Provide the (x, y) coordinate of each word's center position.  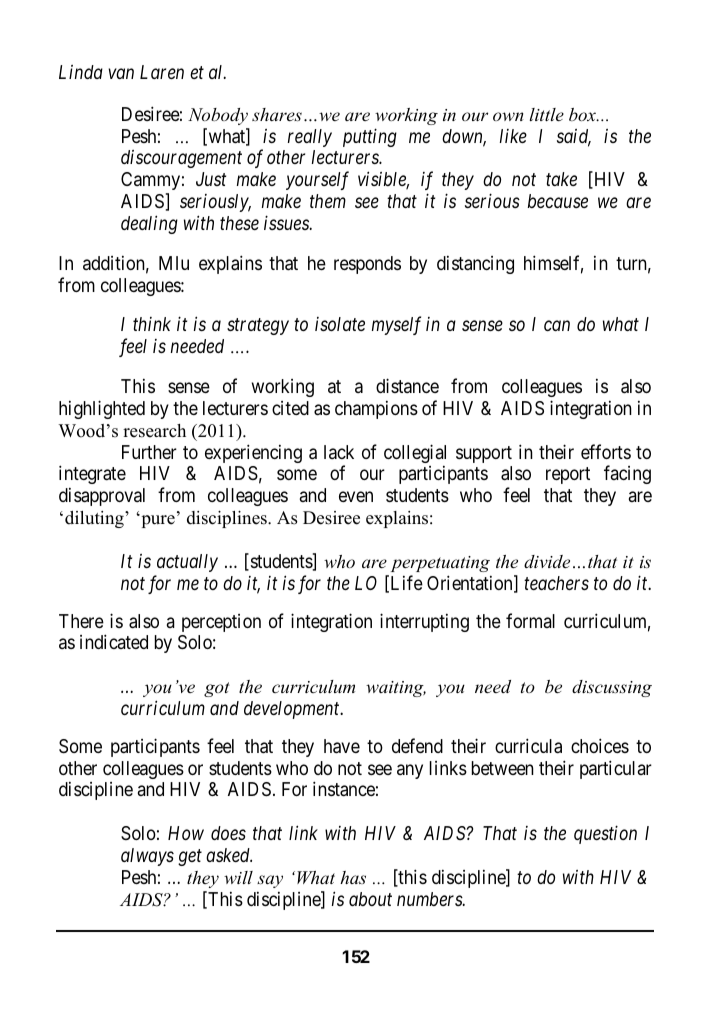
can (557, 326)
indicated (114, 641)
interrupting (424, 622)
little (547, 114)
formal (530, 620)
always (147, 857)
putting (370, 137)
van (121, 74)
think (152, 324)
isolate (340, 324)
